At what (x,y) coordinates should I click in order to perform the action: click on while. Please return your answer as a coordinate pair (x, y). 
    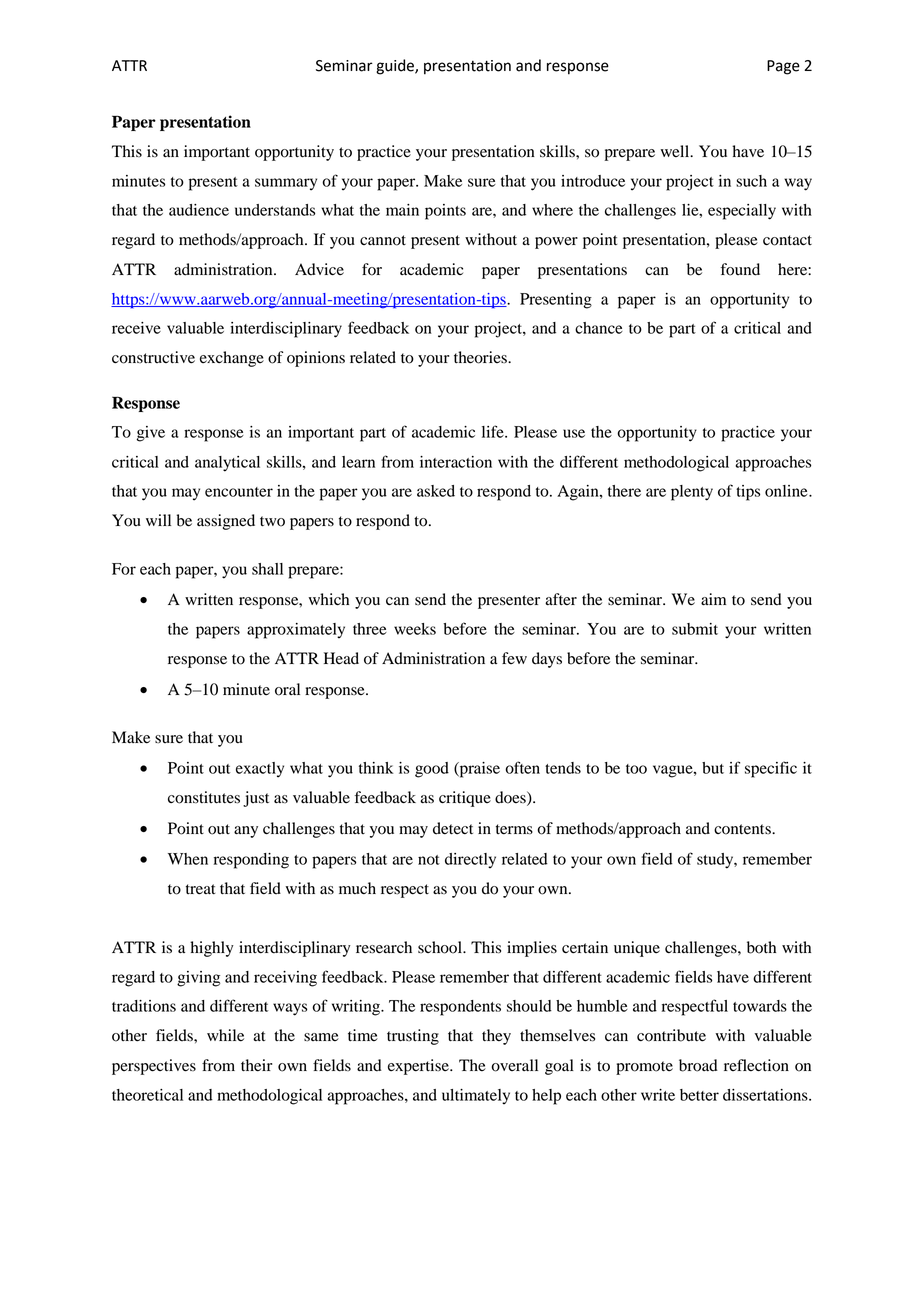
    Looking at the image, I should click on (225, 1035).
